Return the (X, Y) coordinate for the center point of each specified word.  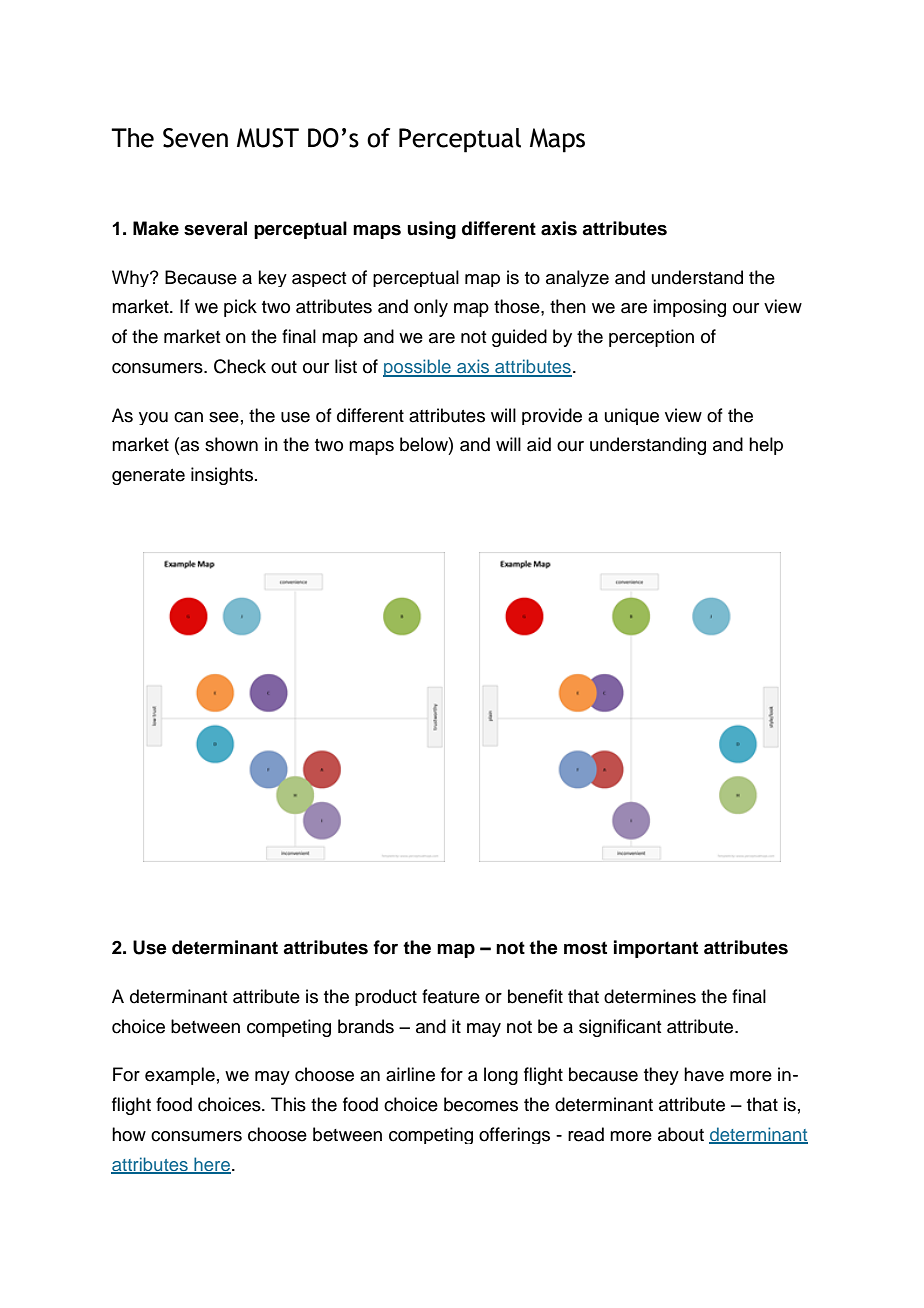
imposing (689, 308)
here (212, 1165)
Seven (195, 138)
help (766, 446)
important (656, 949)
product (386, 997)
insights (223, 476)
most (585, 948)
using (431, 230)
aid (539, 444)
